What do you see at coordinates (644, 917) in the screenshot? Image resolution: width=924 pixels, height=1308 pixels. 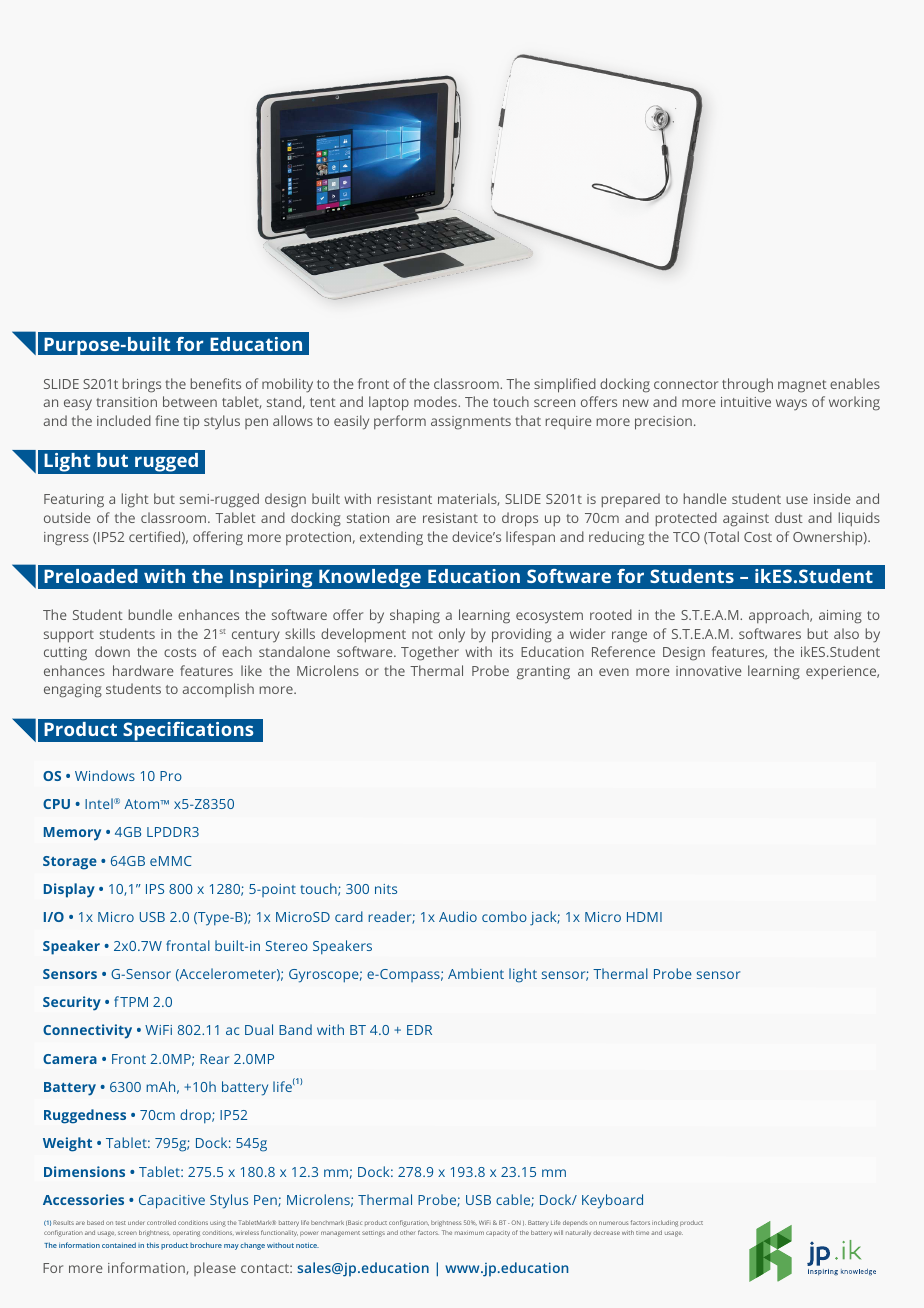 I see `HDMI` at bounding box center [644, 917].
